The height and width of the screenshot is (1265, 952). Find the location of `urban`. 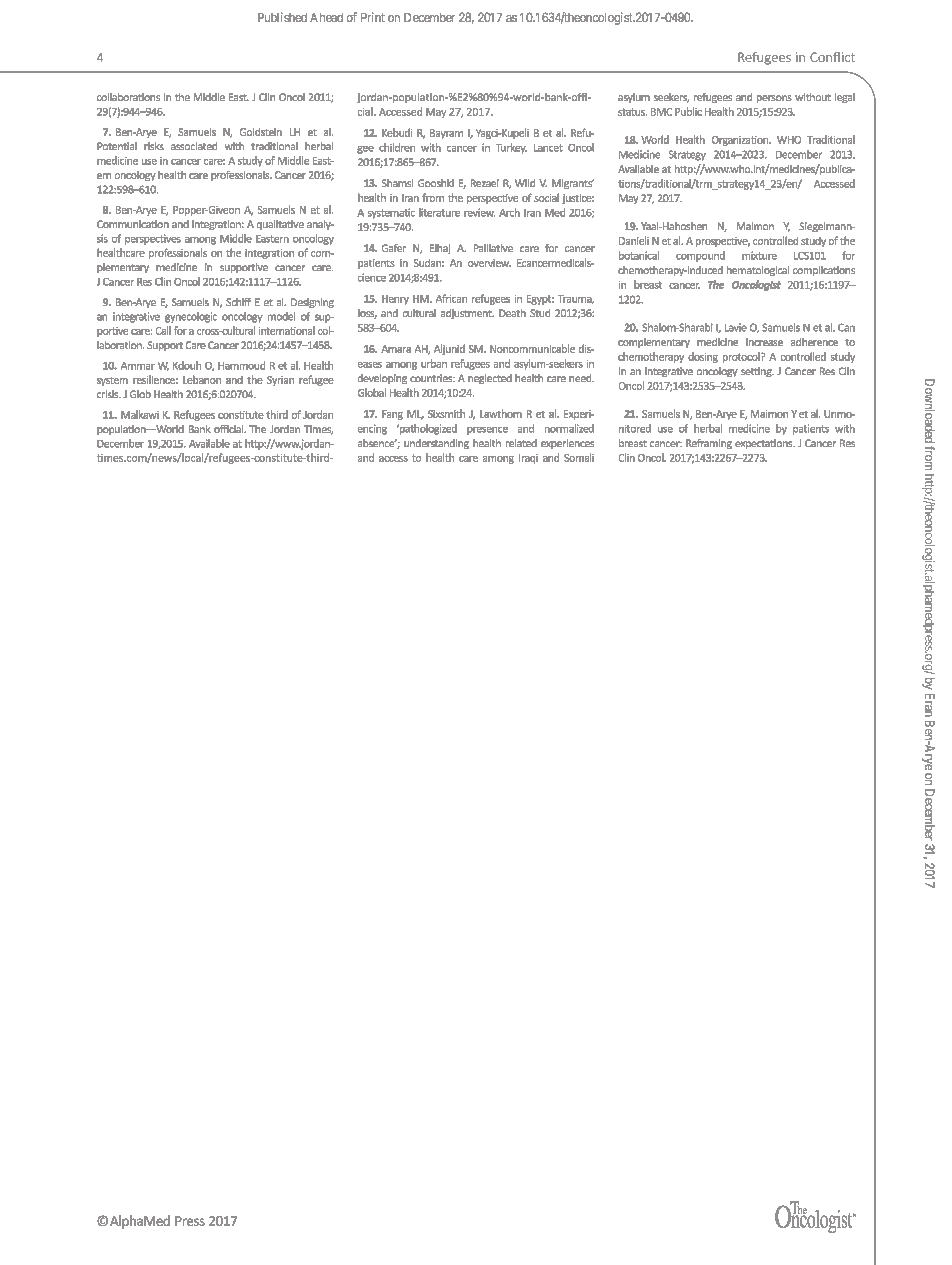

urban is located at coordinates (434, 363).
